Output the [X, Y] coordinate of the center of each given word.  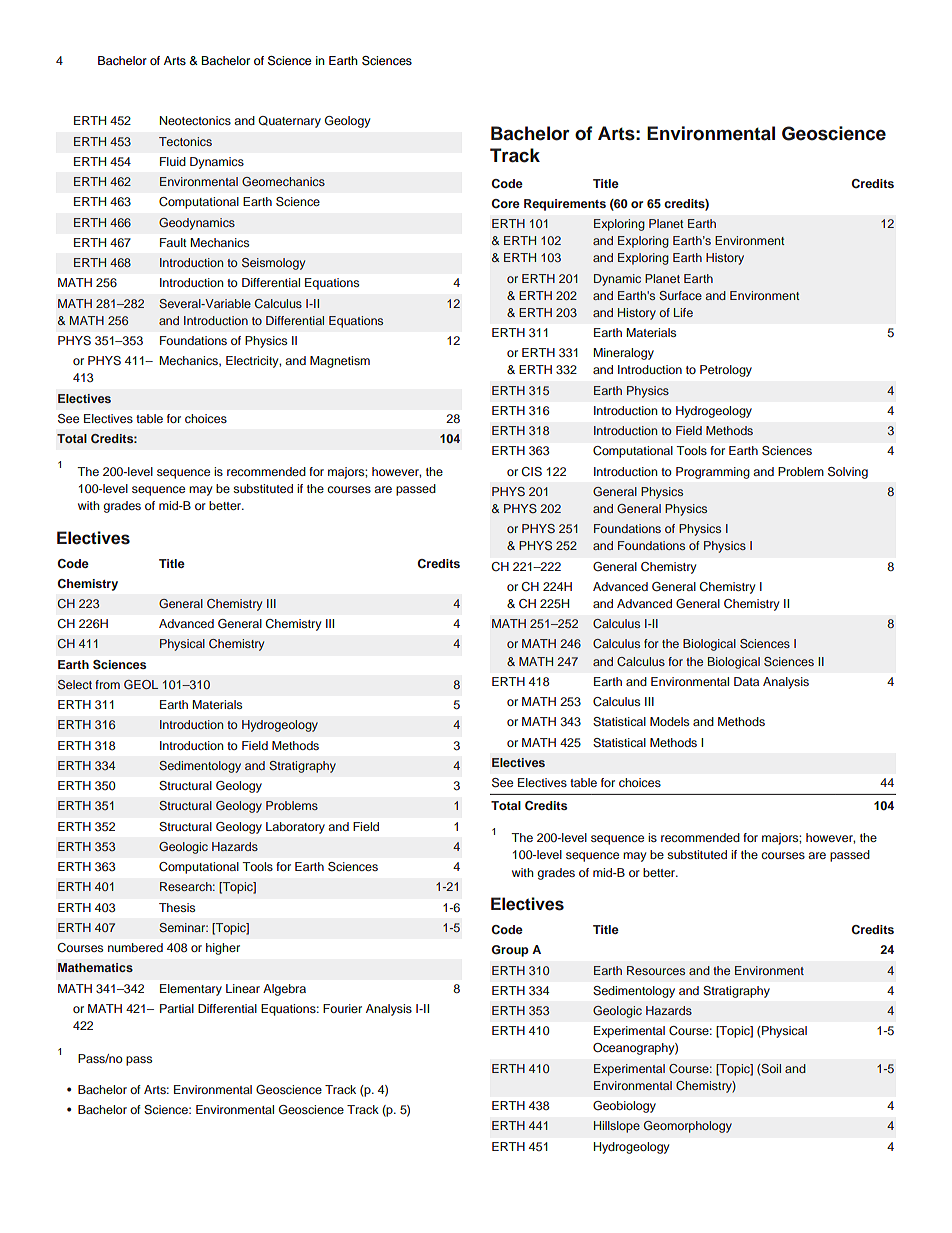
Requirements [565, 205]
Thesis [177, 907]
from [107, 684]
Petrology [726, 371]
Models [669, 721]
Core [506, 203]
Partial [177, 1008]
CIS [532, 472]
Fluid [173, 161]
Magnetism [340, 362]
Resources [656, 970]
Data [746, 681]
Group [510, 951]
